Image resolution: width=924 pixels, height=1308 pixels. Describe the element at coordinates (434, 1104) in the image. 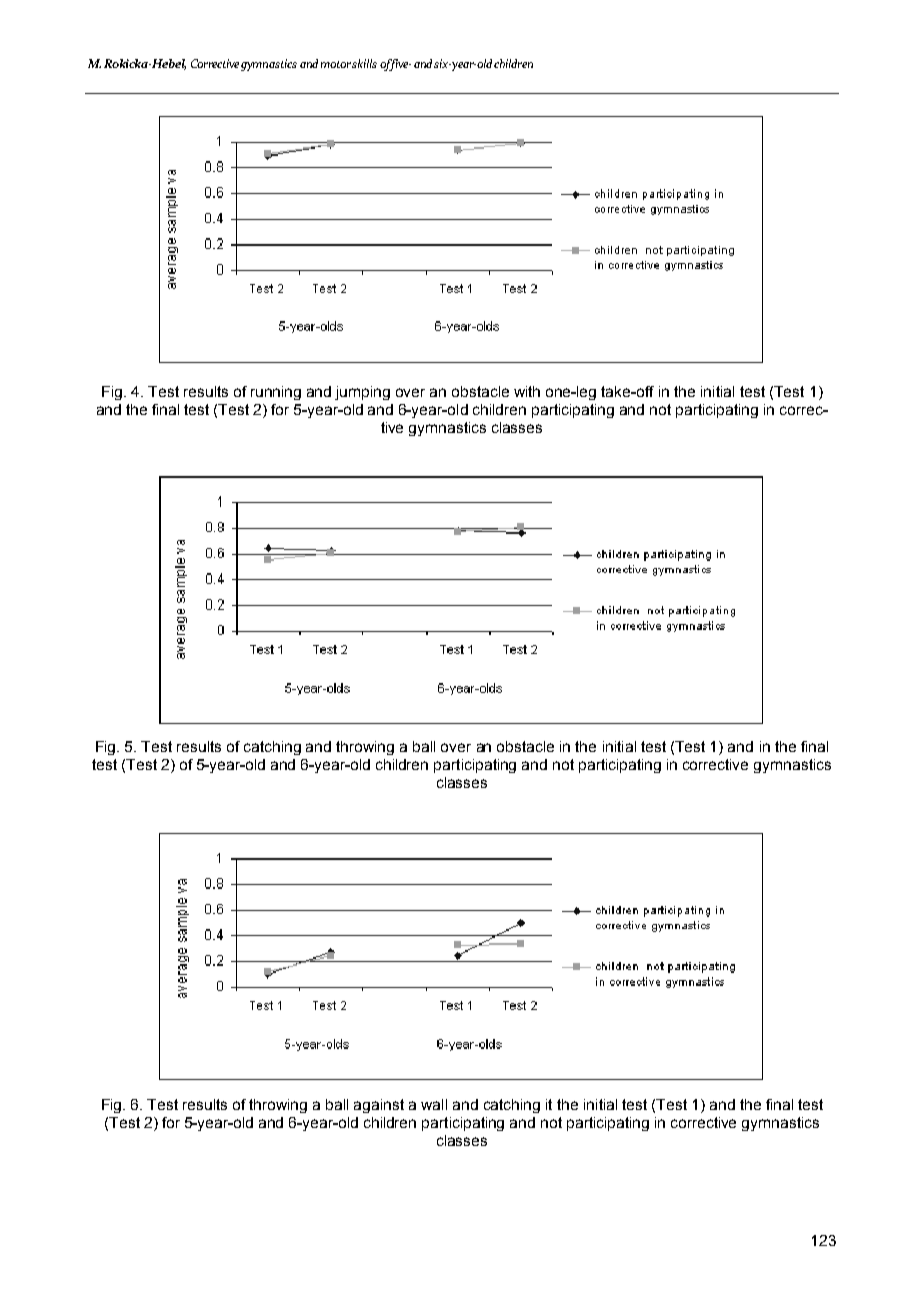

I see `wall` at that location.
